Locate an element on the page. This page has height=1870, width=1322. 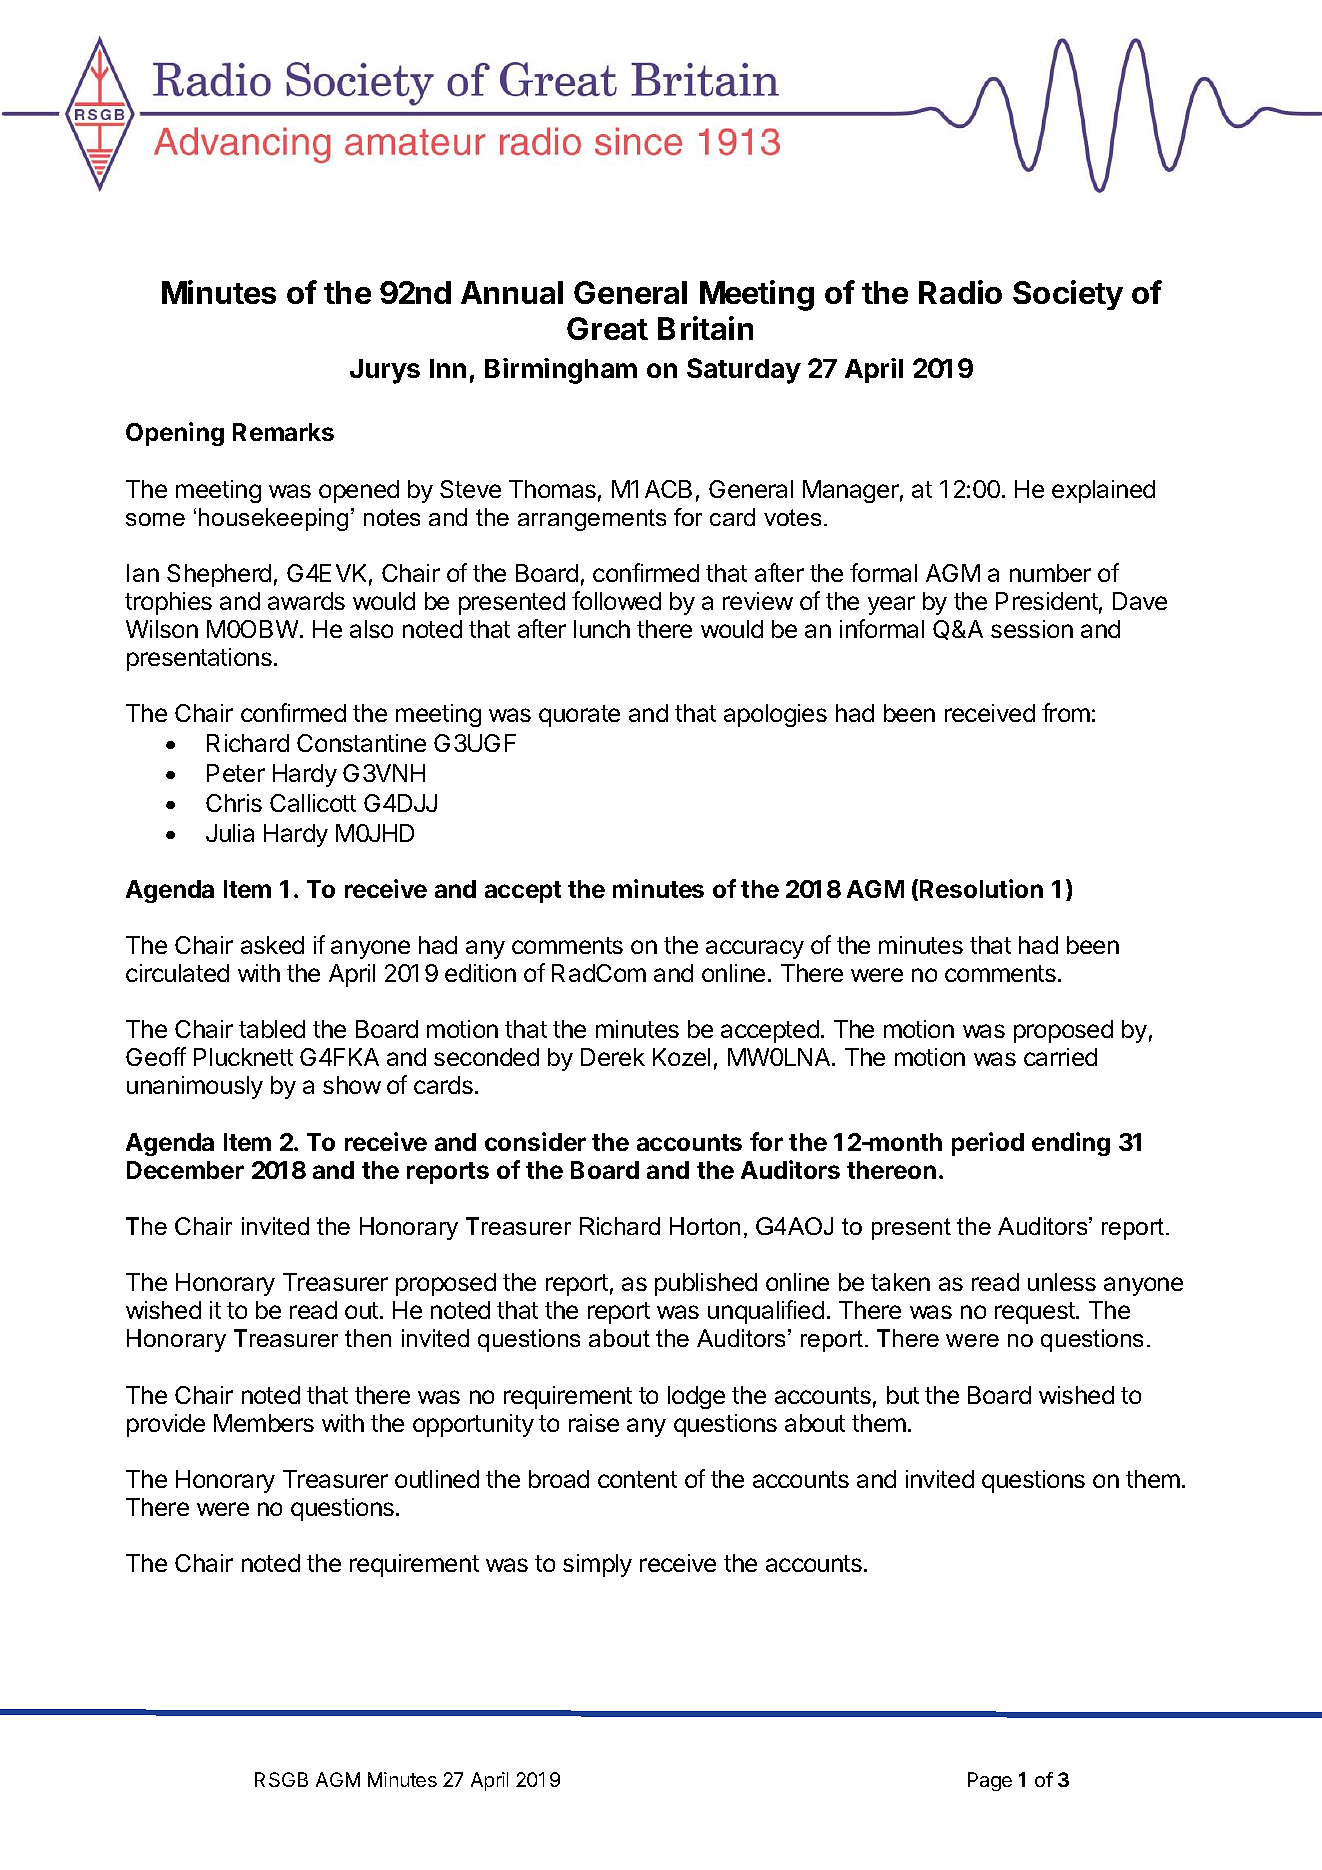
Society is located at coordinates (1068, 295).
